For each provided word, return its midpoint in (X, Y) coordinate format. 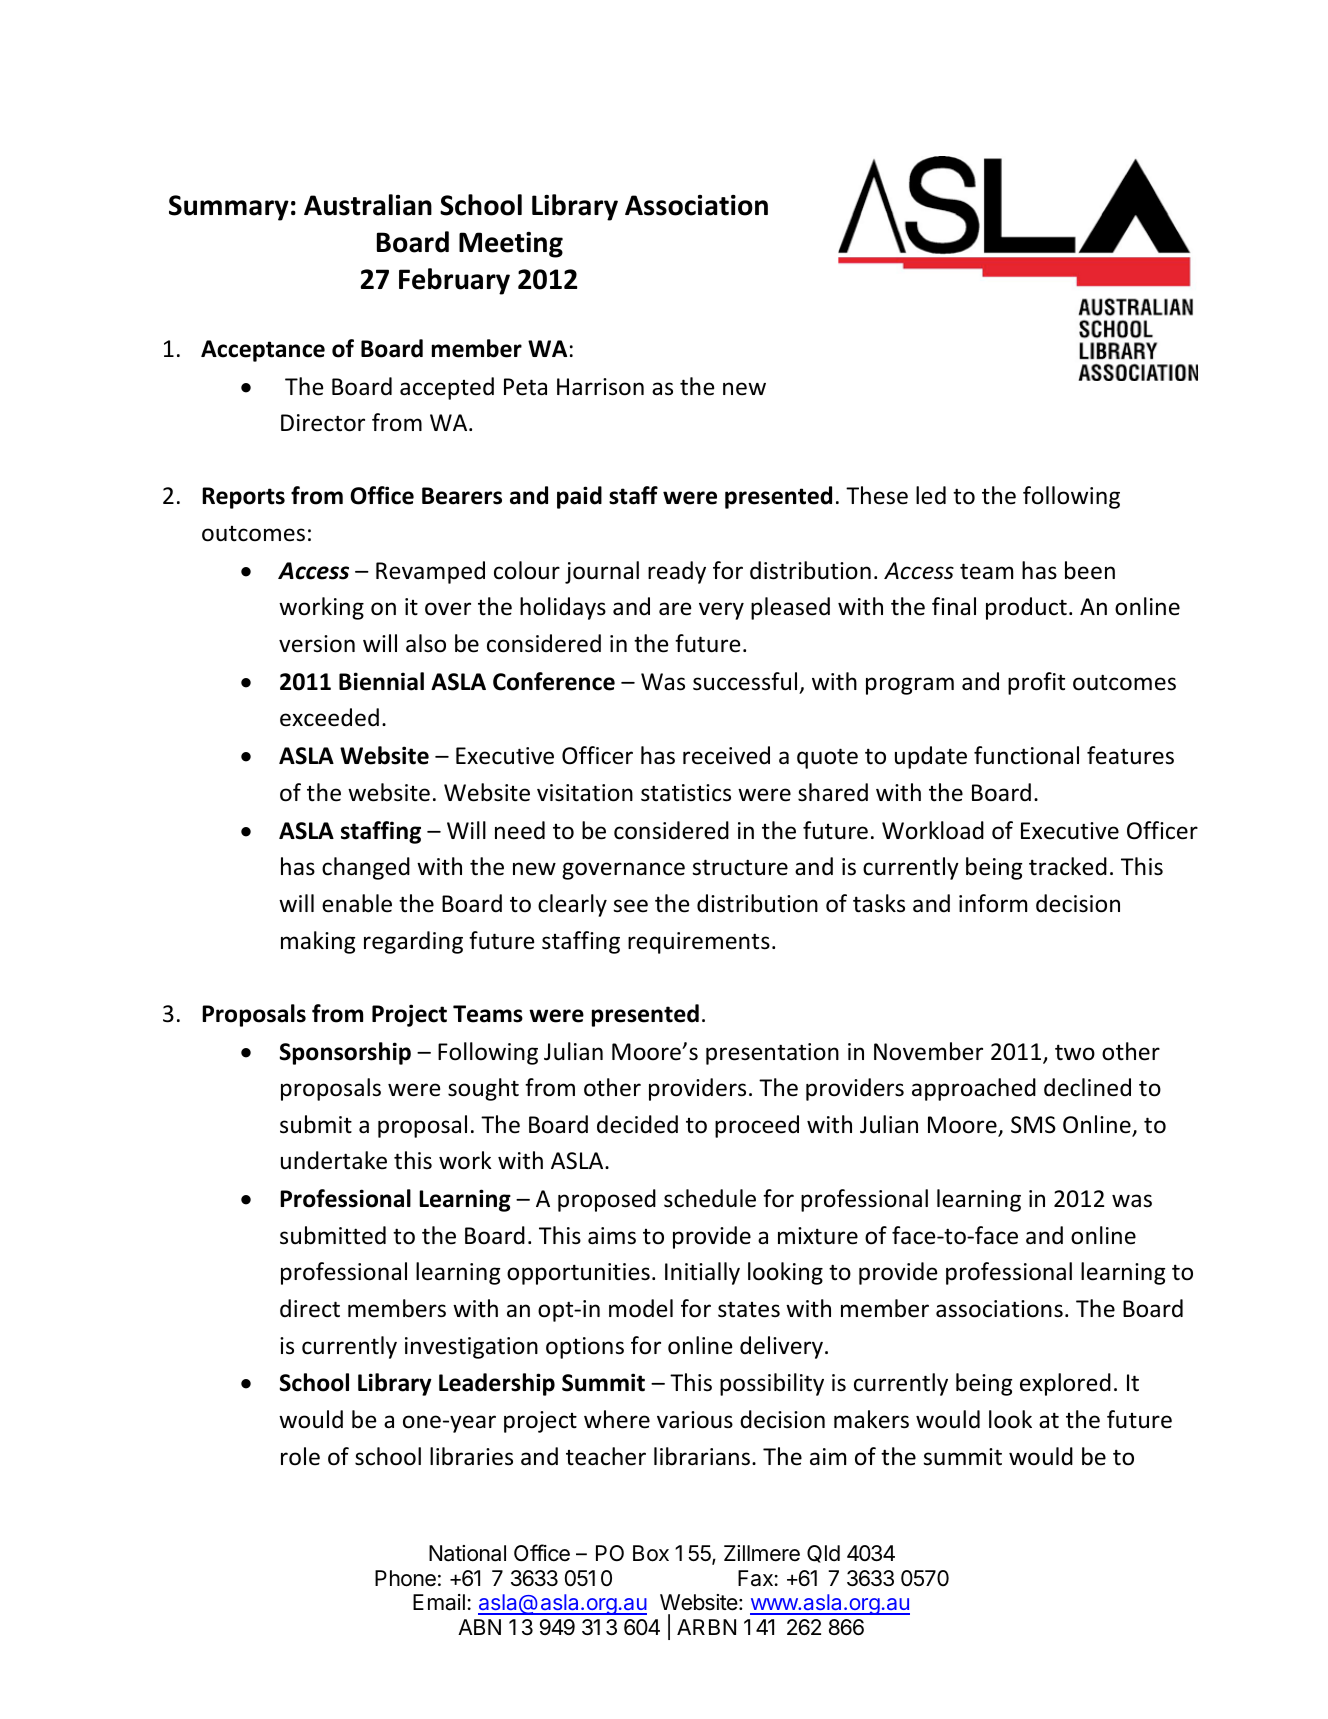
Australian (368, 205)
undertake (334, 1160)
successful (745, 681)
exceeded (329, 717)
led (931, 495)
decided (637, 1124)
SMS (1033, 1125)
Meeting (511, 245)
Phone (405, 1578)
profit (1036, 683)
